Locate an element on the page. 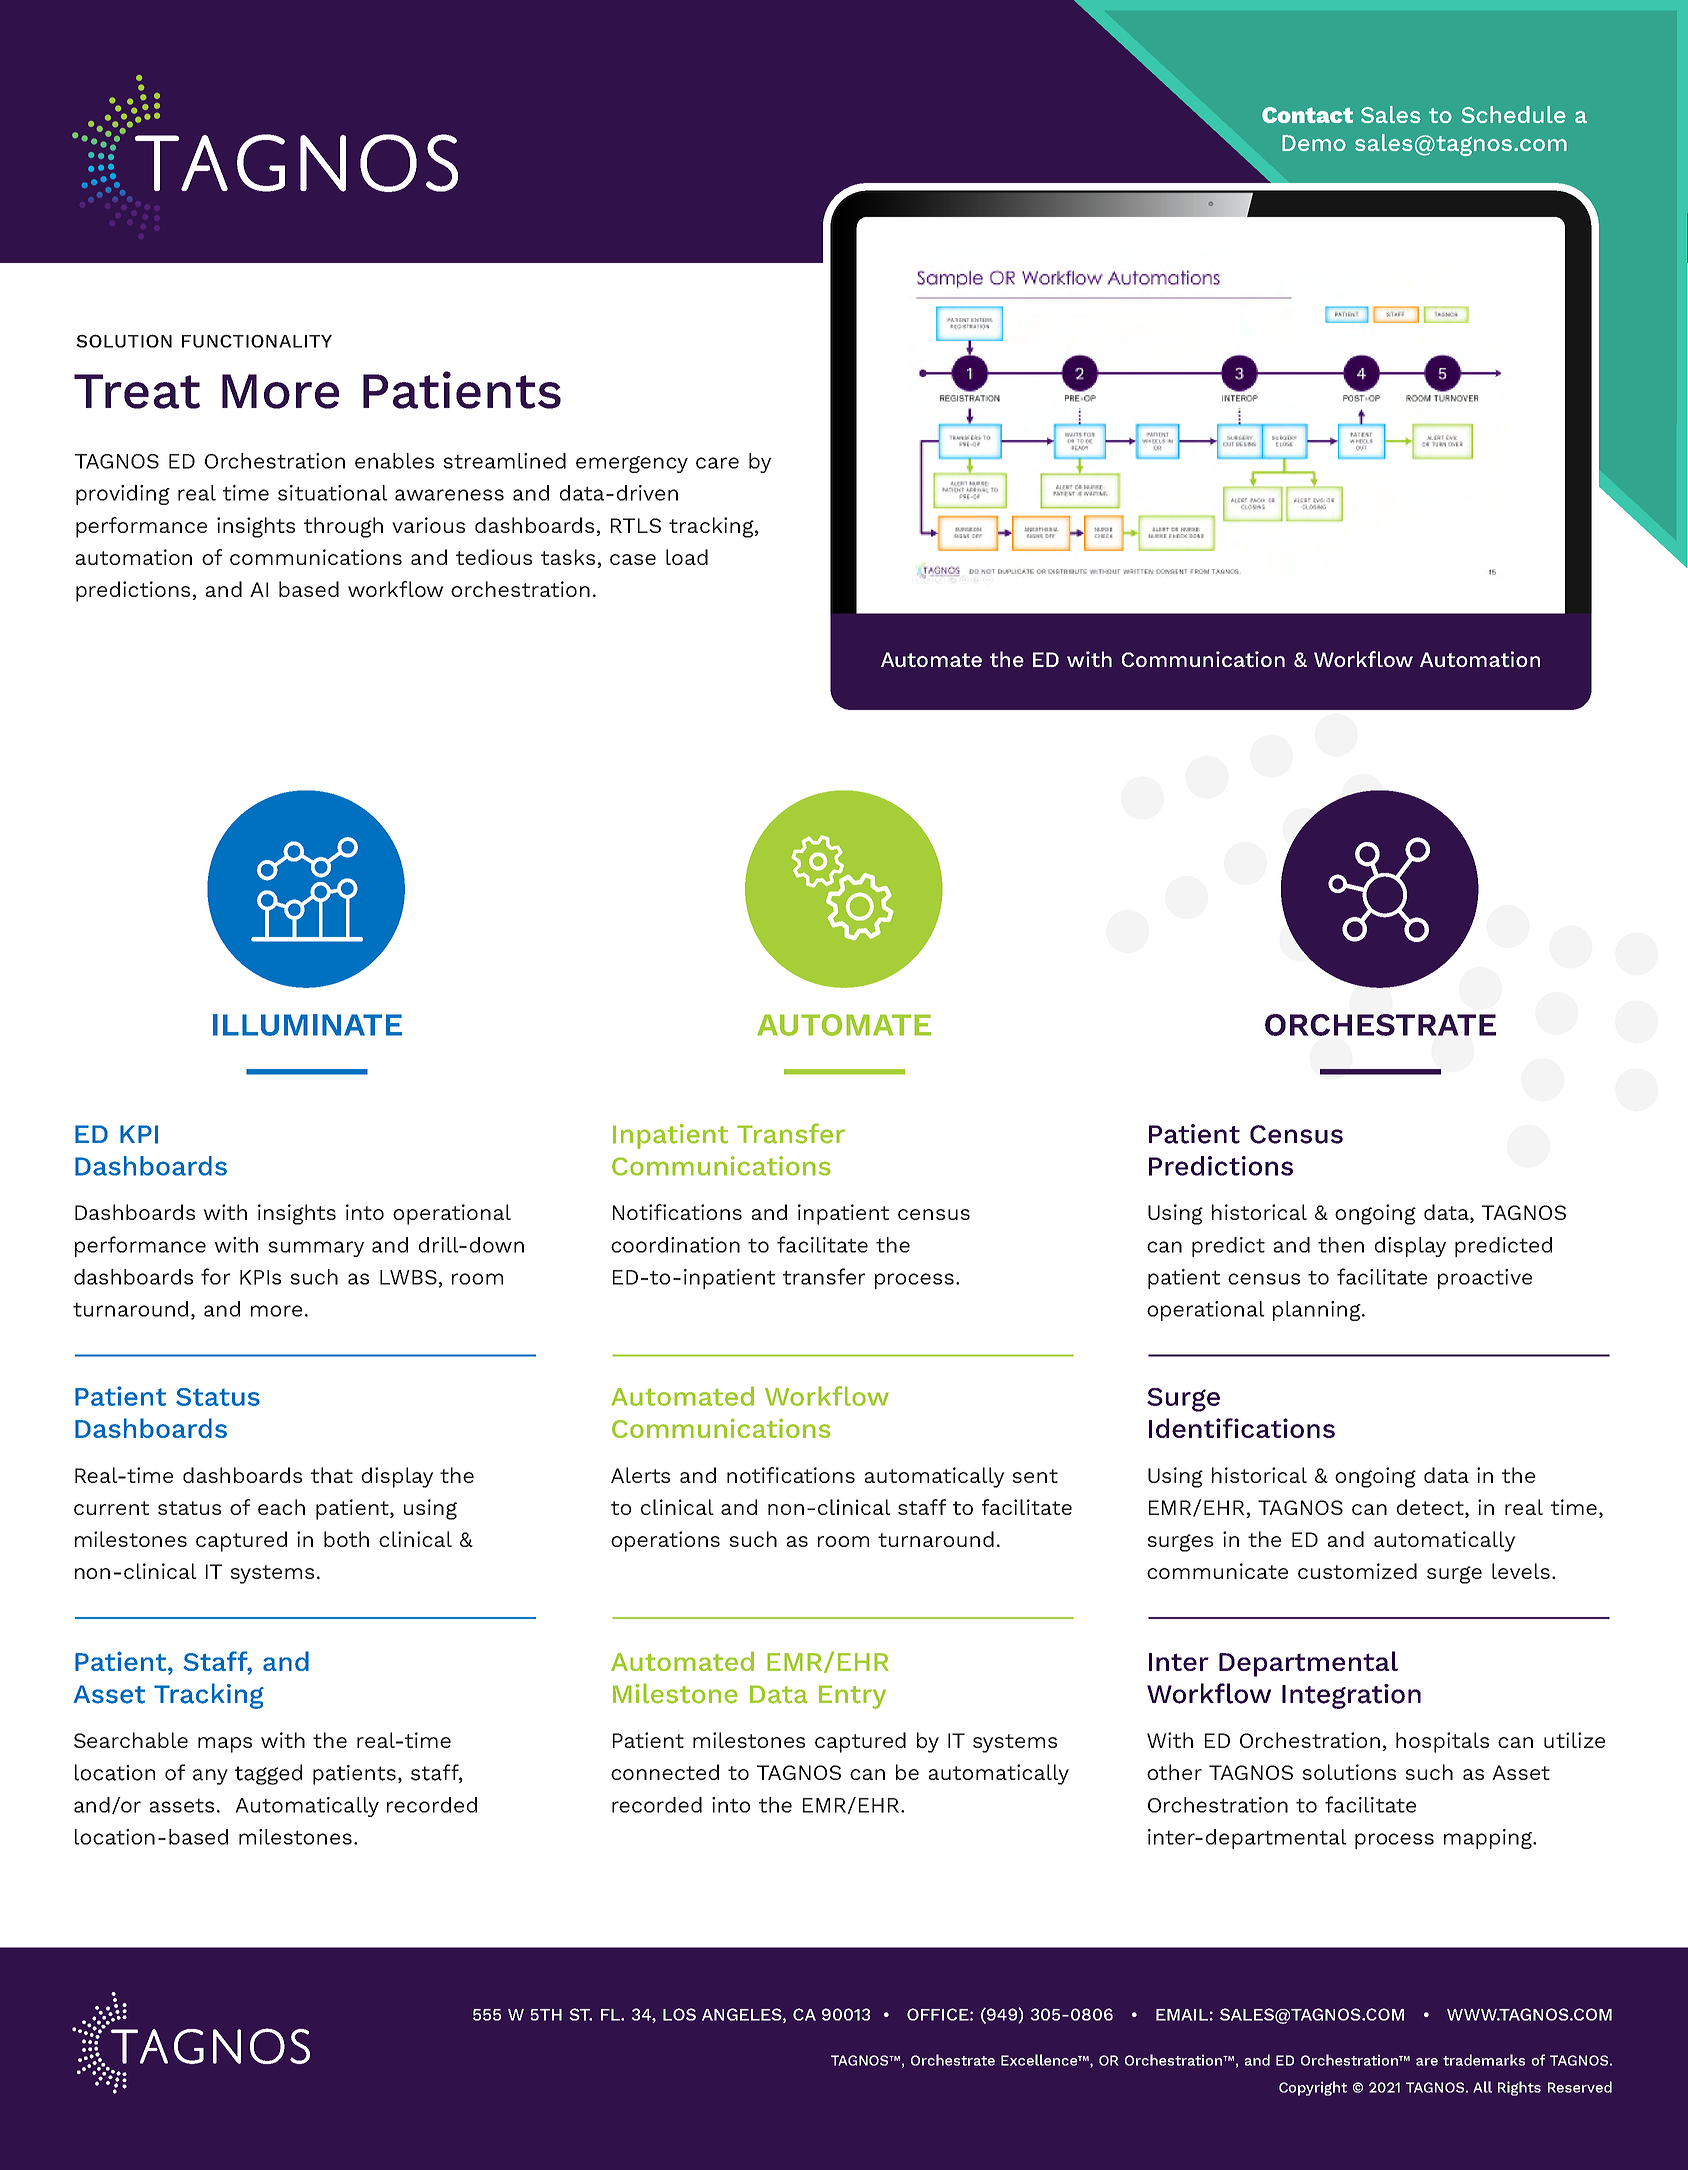 The height and width of the image is (2170, 1688). care is located at coordinates (717, 463).
